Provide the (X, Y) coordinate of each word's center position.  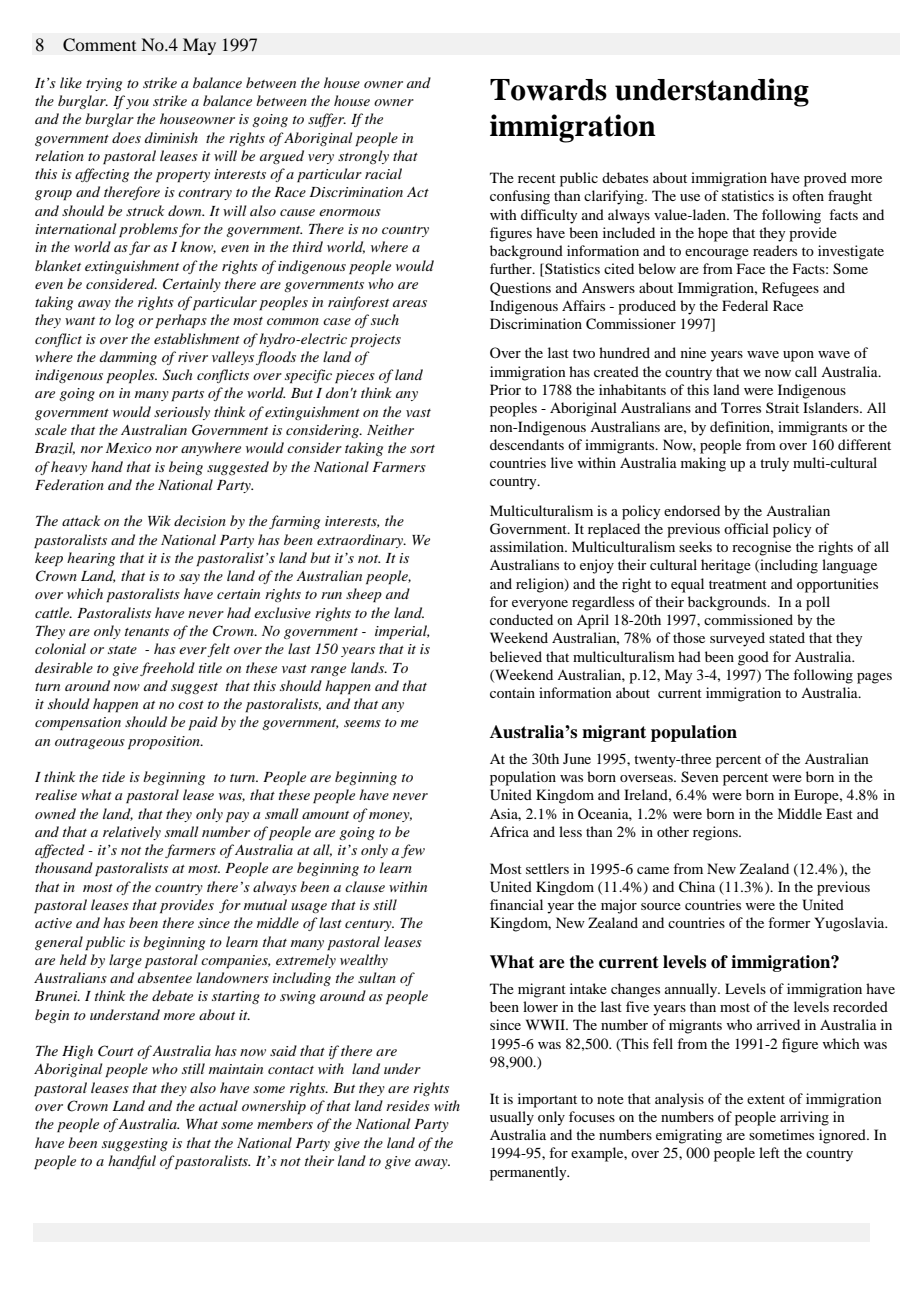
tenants (147, 632)
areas (410, 303)
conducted (521, 619)
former (789, 922)
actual (218, 1105)
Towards (548, 90)
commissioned (748, 619)
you (137, 104)
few (413, 851)
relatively (132, 833)
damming (128, 358)
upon (798, 356)
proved (825, 179)
